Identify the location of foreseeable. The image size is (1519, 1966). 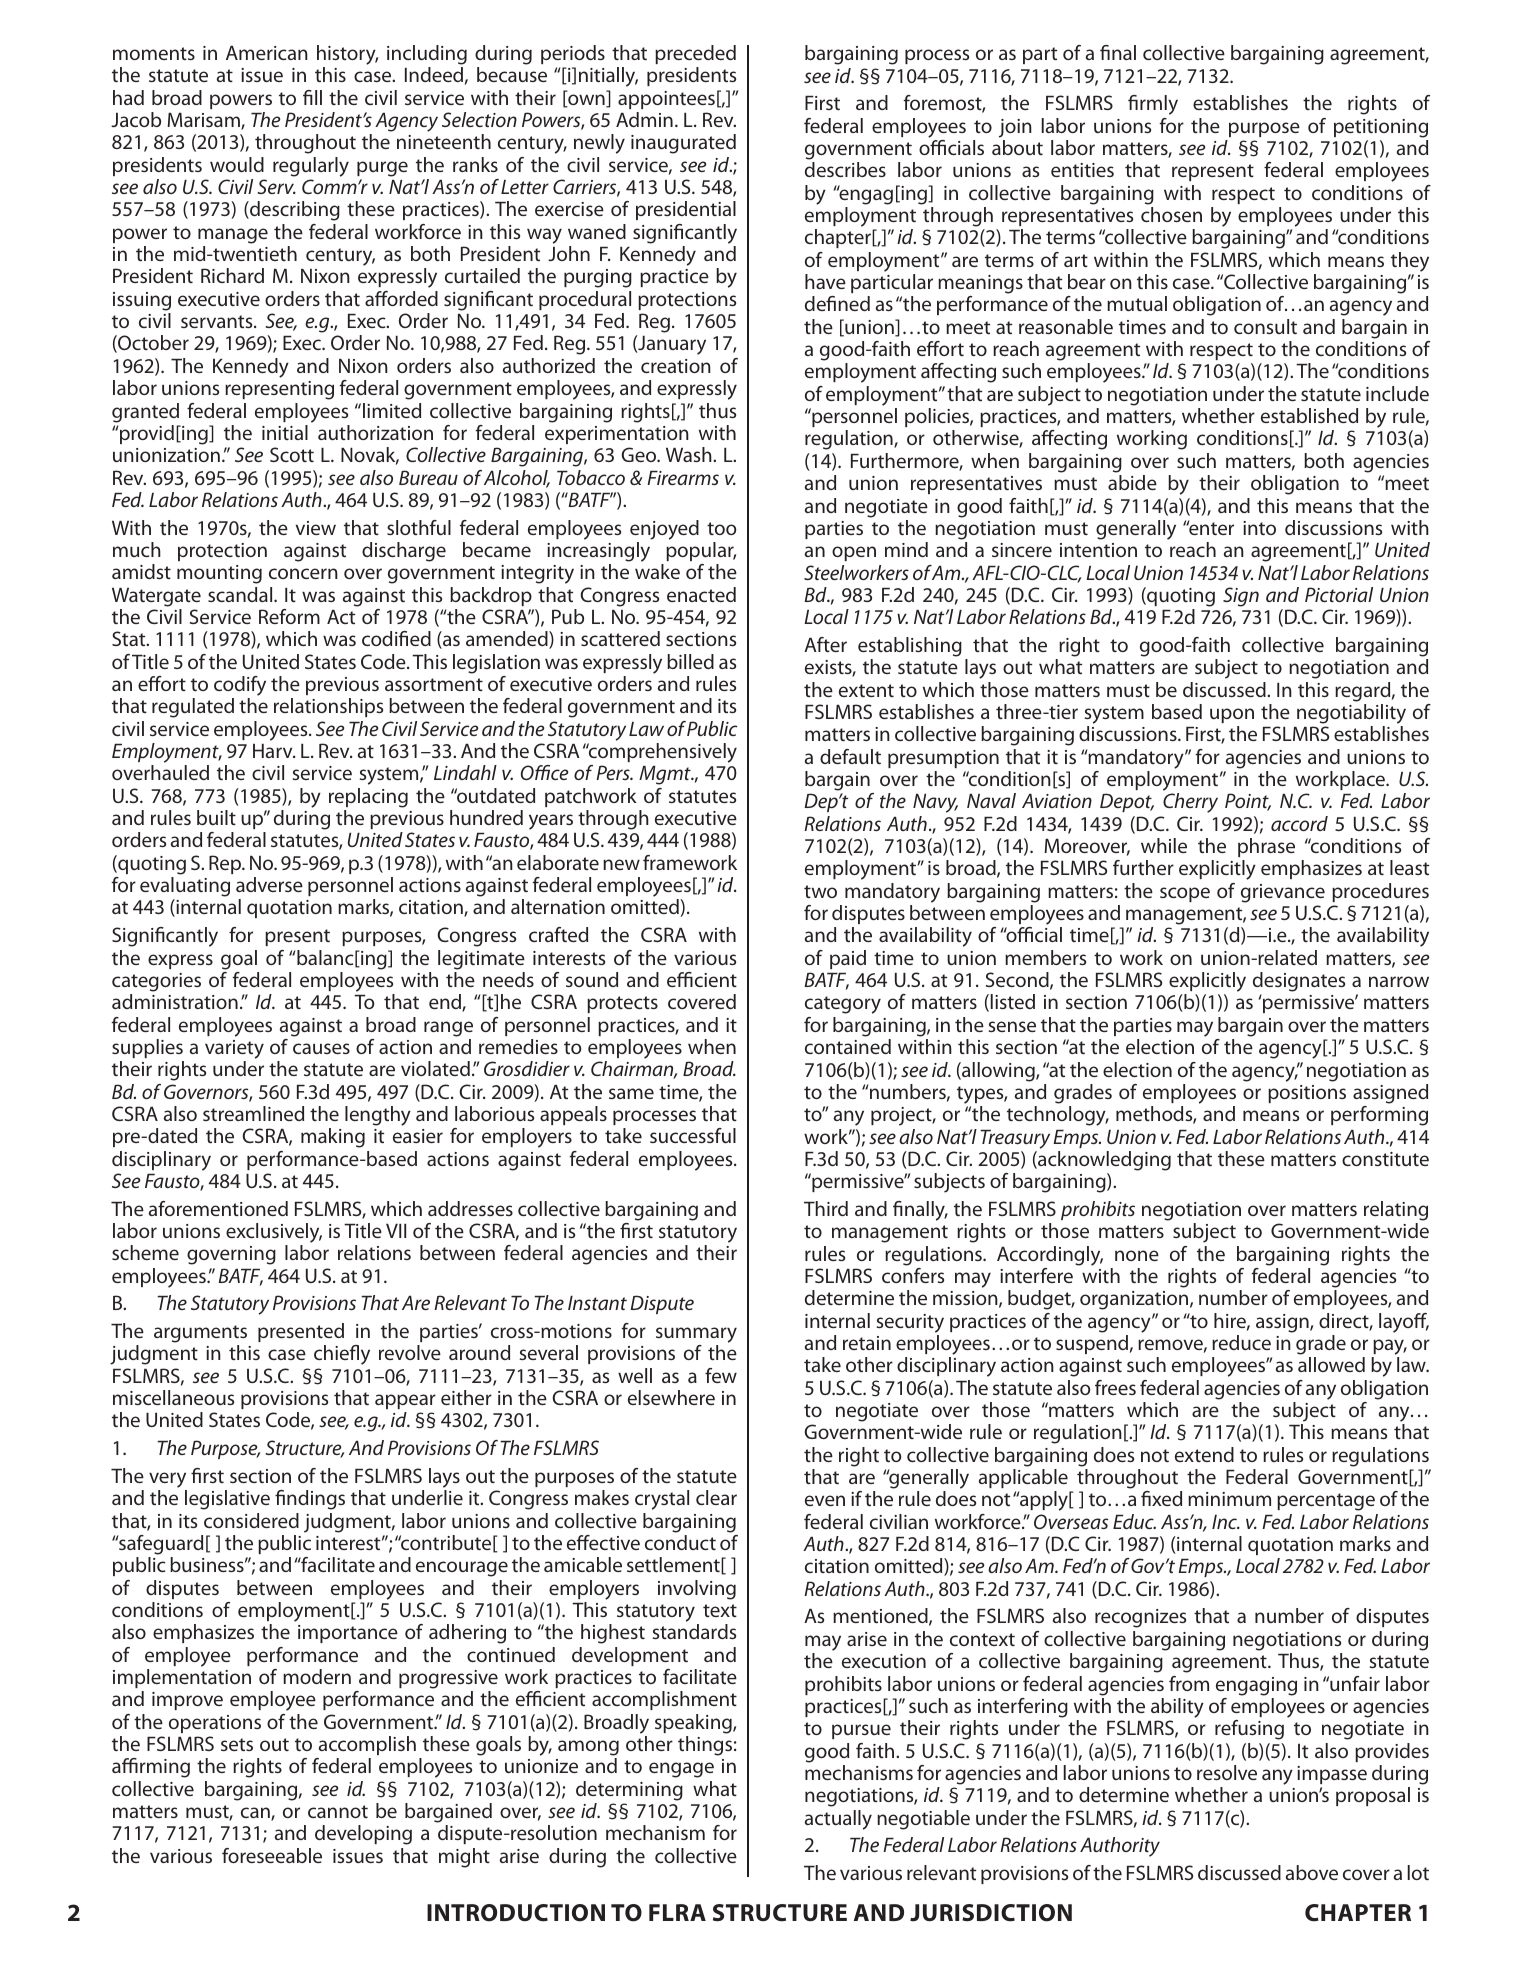
(272, 1855).
